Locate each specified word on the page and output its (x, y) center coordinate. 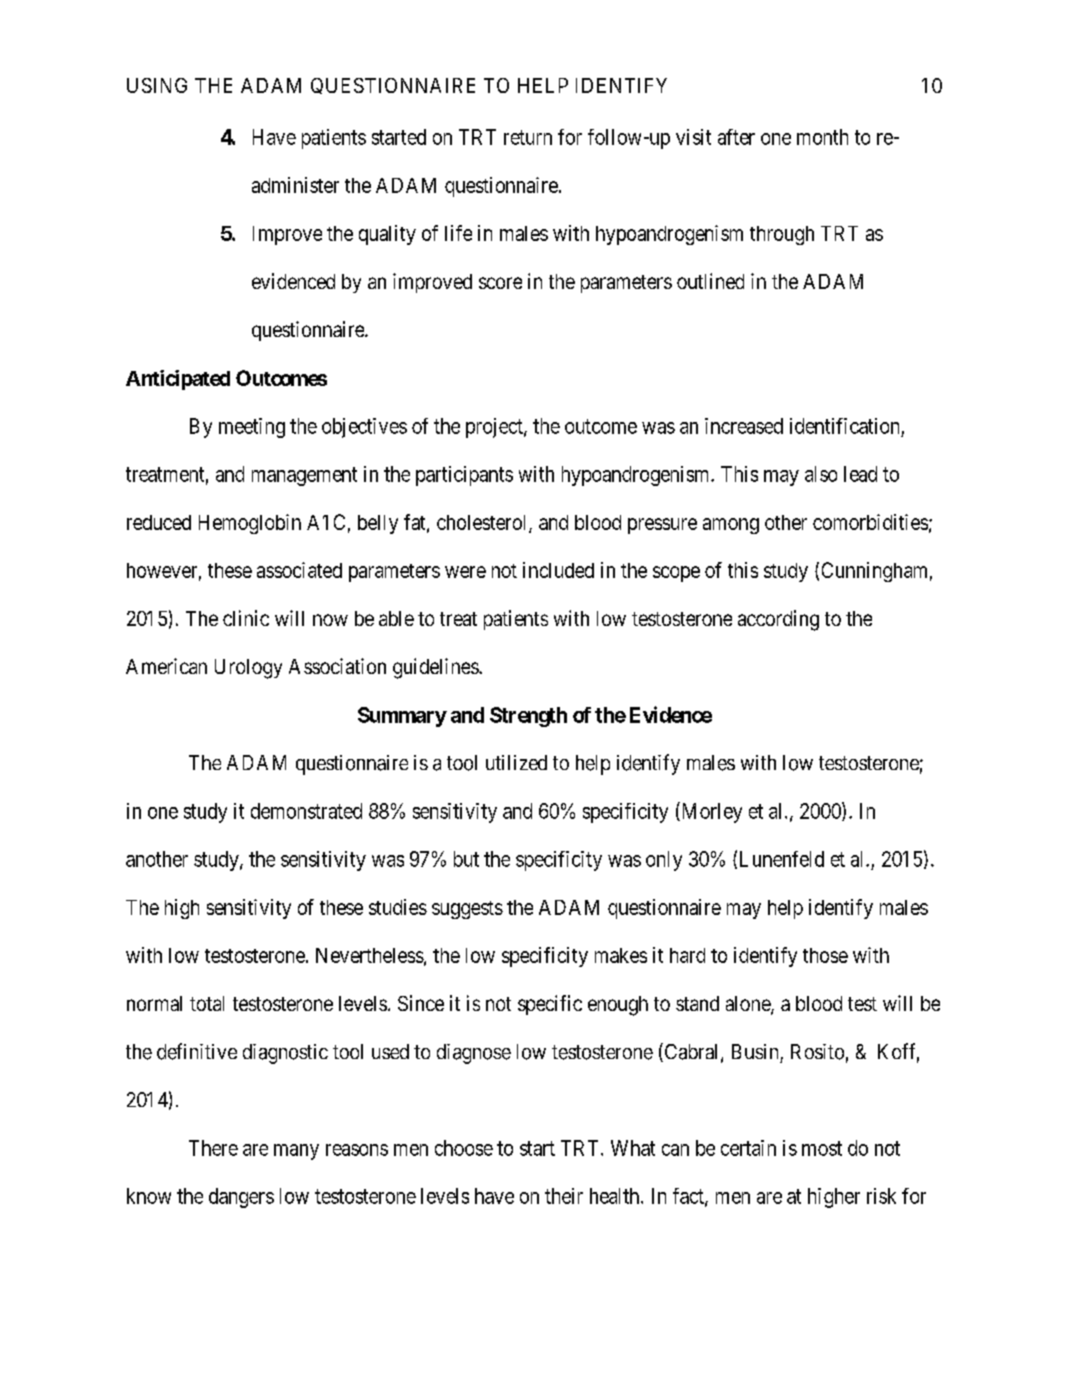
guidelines (436, 668)
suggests (467, 910)
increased (744, 426)
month (822, 137)
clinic (246, 618)
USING (157, 85)
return (528, 137)
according (778, 620)
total (207, 1003)
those (825, 955)
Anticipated (178, 380)
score (500, 283)
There (213, 1148)
